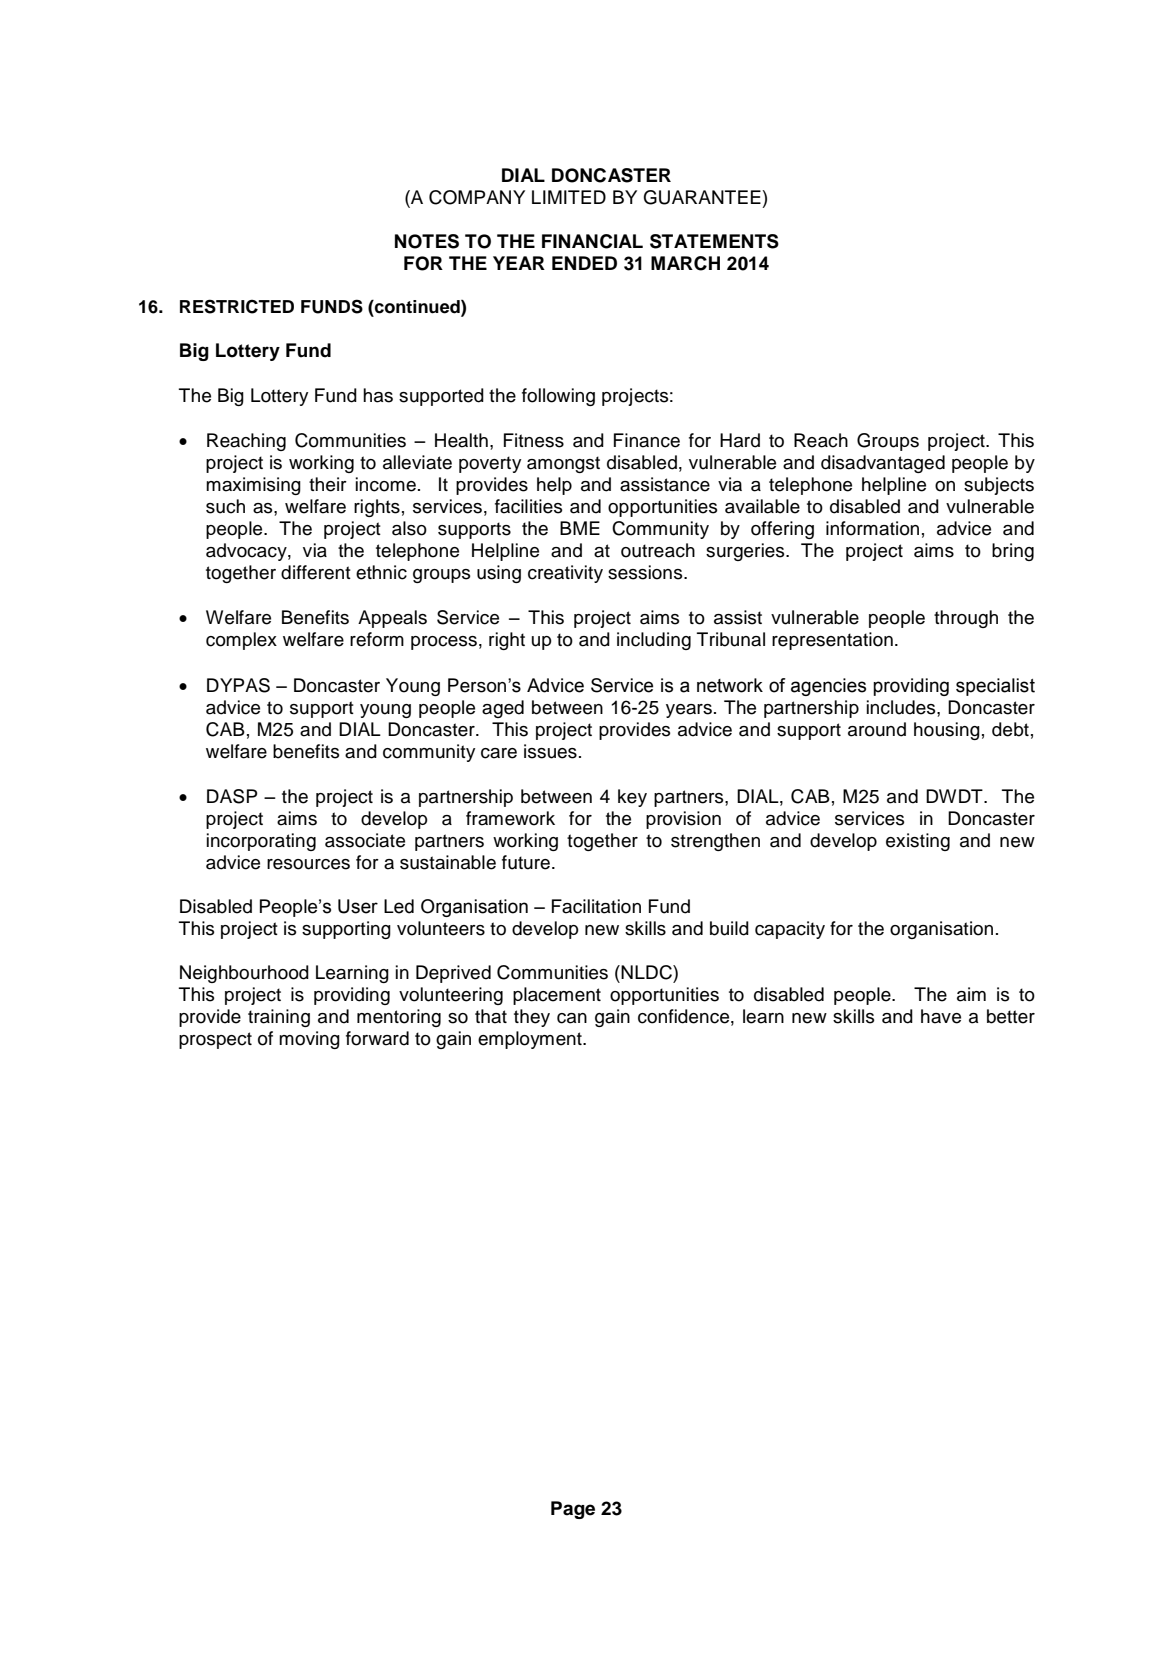 This screenshot has width=1173, height=1658. What do you see at coordinates (580, 528) in the screenshot?
I see `BME` at bounding box center [580, 528].
